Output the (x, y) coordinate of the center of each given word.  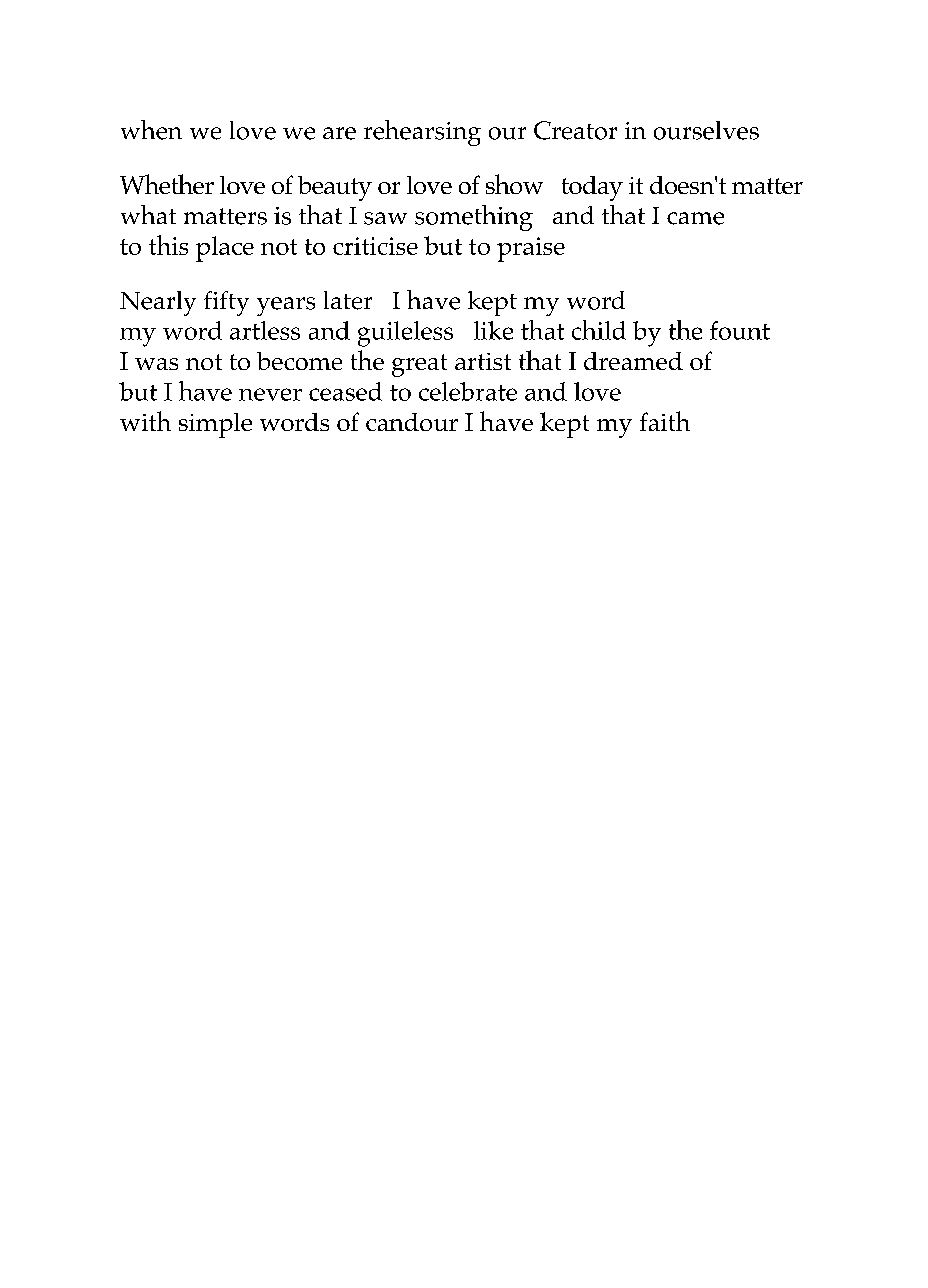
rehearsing (422, 133)
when (151, 130)
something (474, 218)
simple (215, 425)
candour (412, 422)
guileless (405, 334)
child (599, 330)
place (225, 249)
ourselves (706, 130)
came (695, 218)
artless (265, 330)
